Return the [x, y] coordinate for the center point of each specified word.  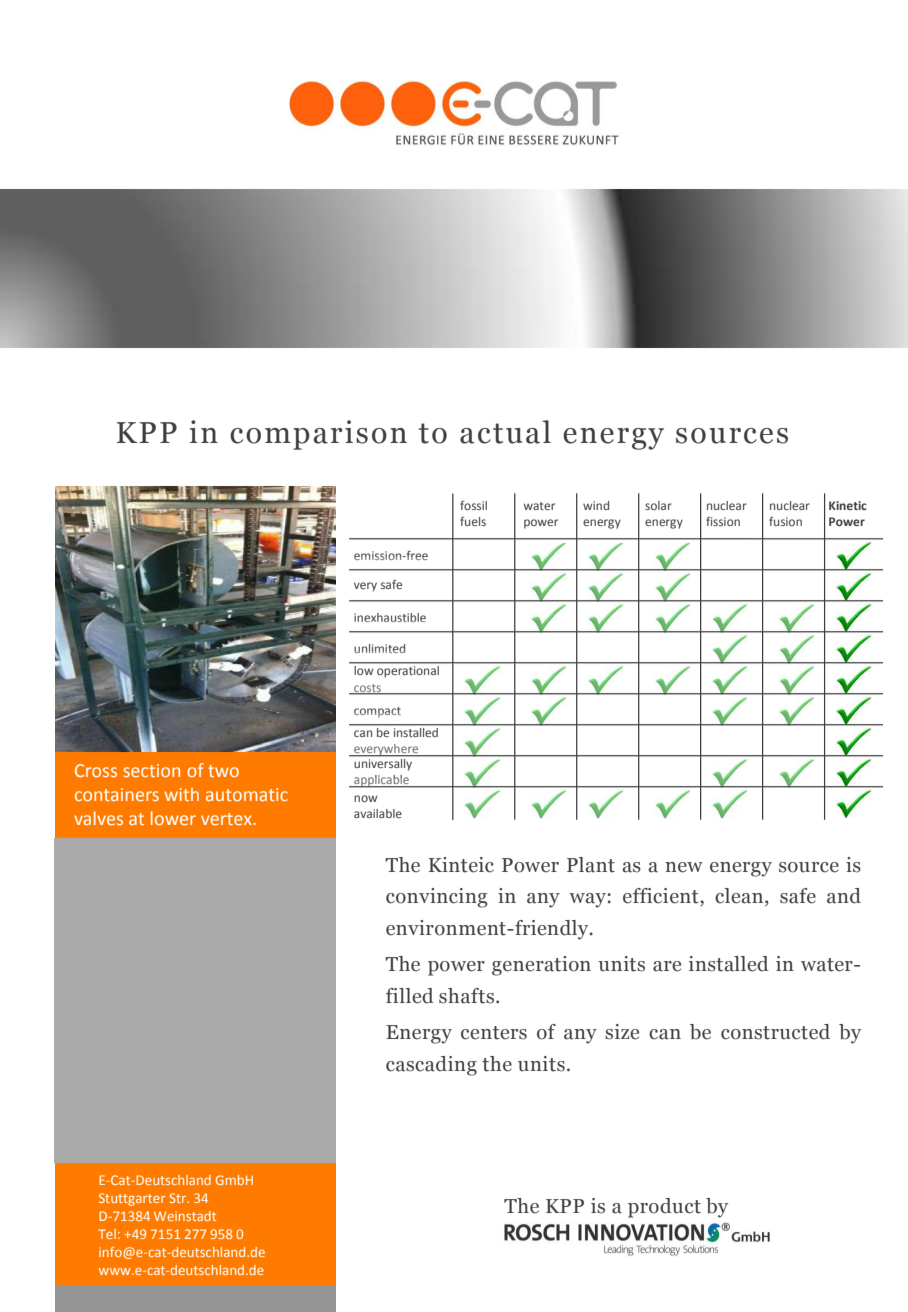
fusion [785, 521]
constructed [775, 1032]
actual [505, 432]
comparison [318, 435]
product [664, 1208]
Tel [107, 1234]
